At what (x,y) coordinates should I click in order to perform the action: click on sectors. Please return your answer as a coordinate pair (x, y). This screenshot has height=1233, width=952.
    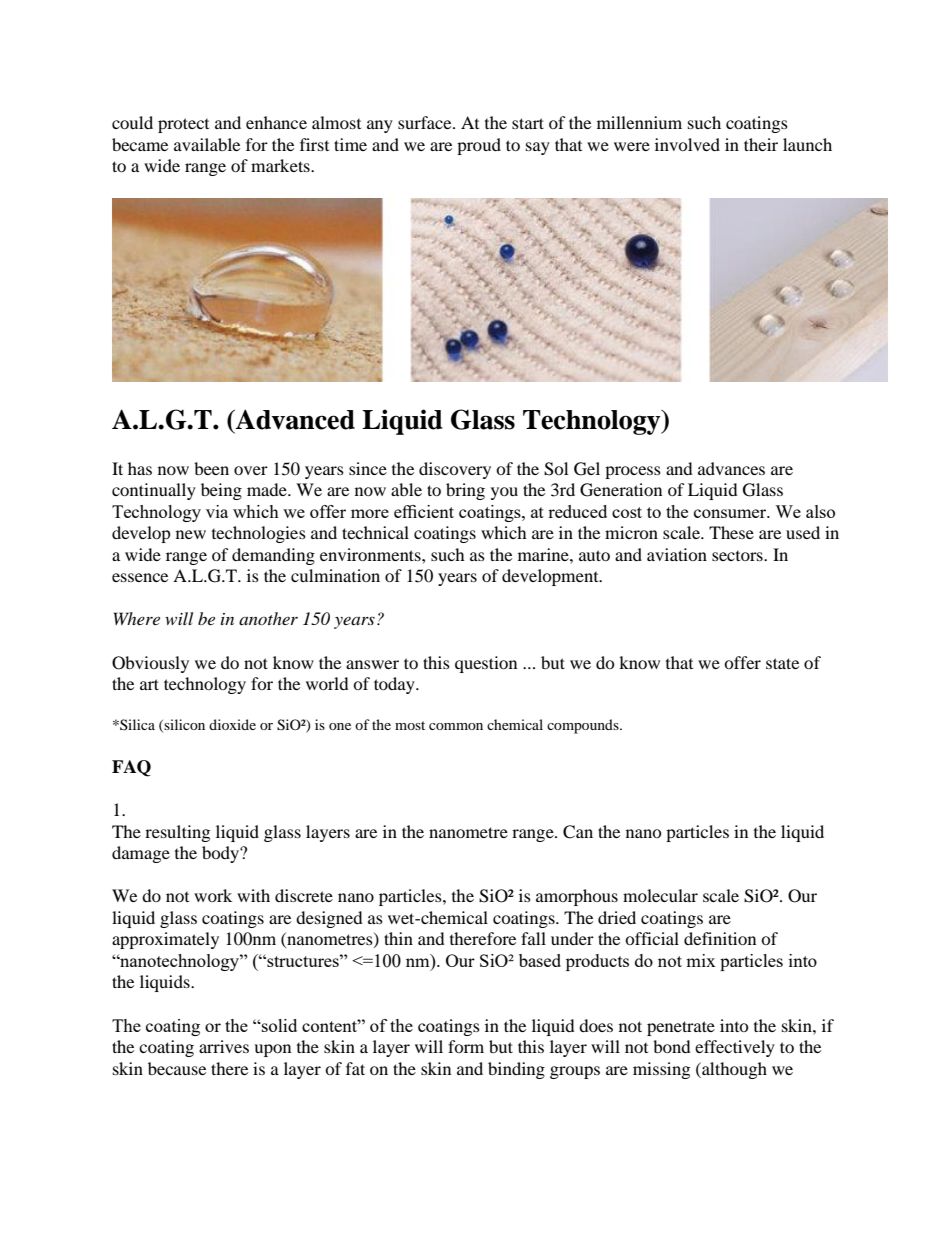
    Looking at the image, I should click on (738, 556).
